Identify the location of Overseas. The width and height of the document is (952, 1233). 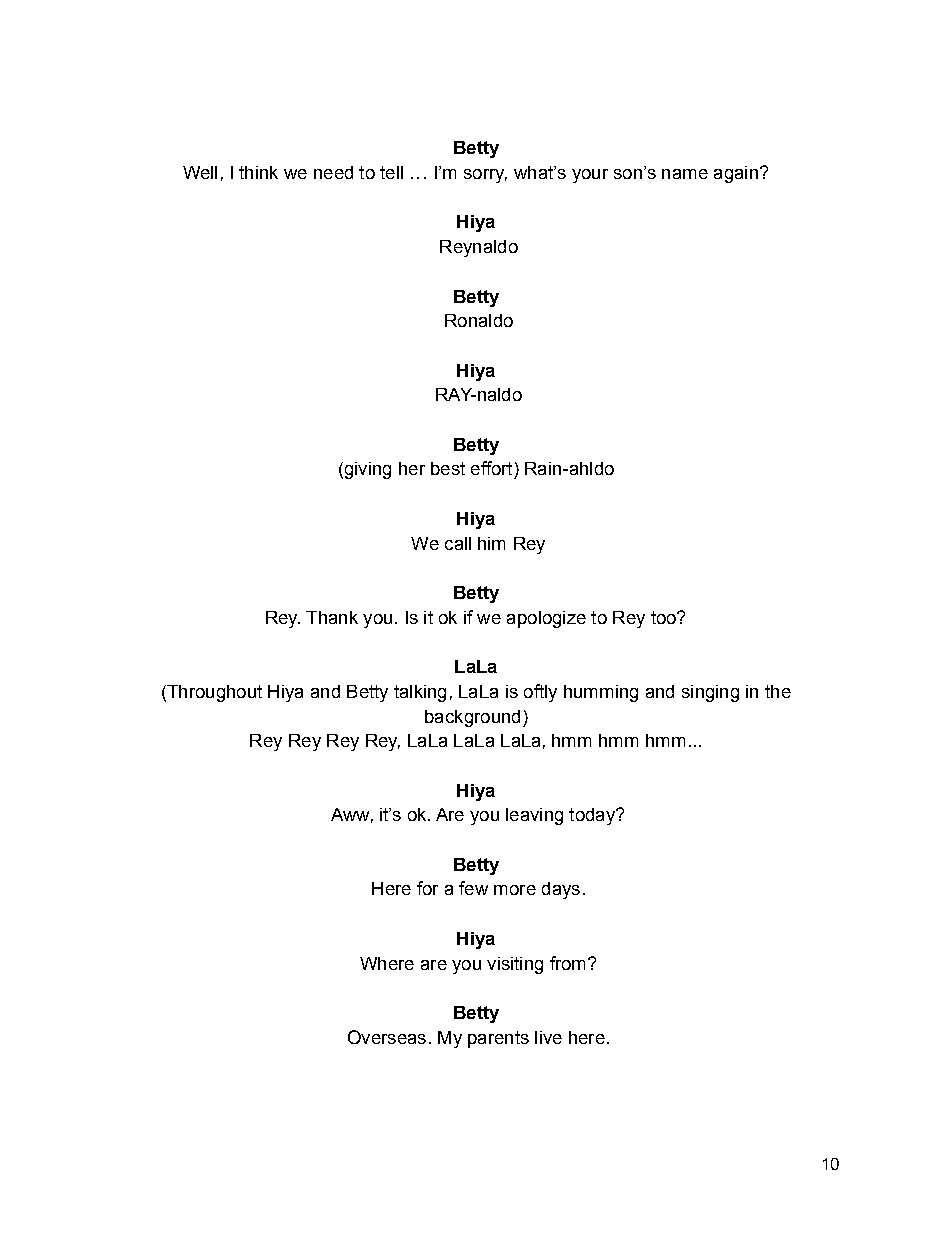
(387, 1037).
